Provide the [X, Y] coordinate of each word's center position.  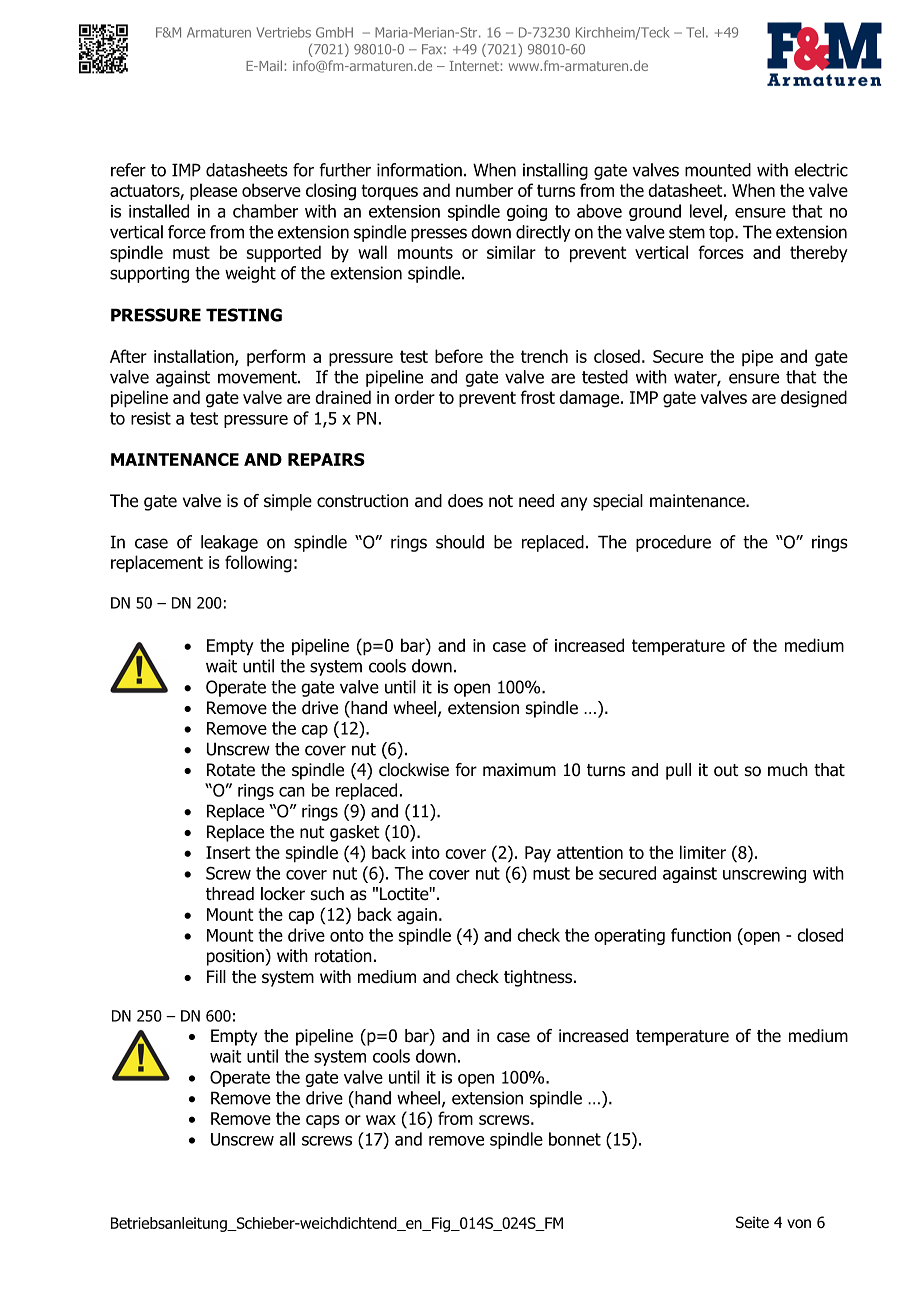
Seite [752, 1222]
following [258, 564]
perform [276, 358]
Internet [474, 66]
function [701, 935]
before [459, 356]
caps [323, 1122]
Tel [695, 32]
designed [814, 399]
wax [381, 1120]
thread [230, 894]
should [460, 542]
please [213, 192]
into [426, 852]
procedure [673, 543]
